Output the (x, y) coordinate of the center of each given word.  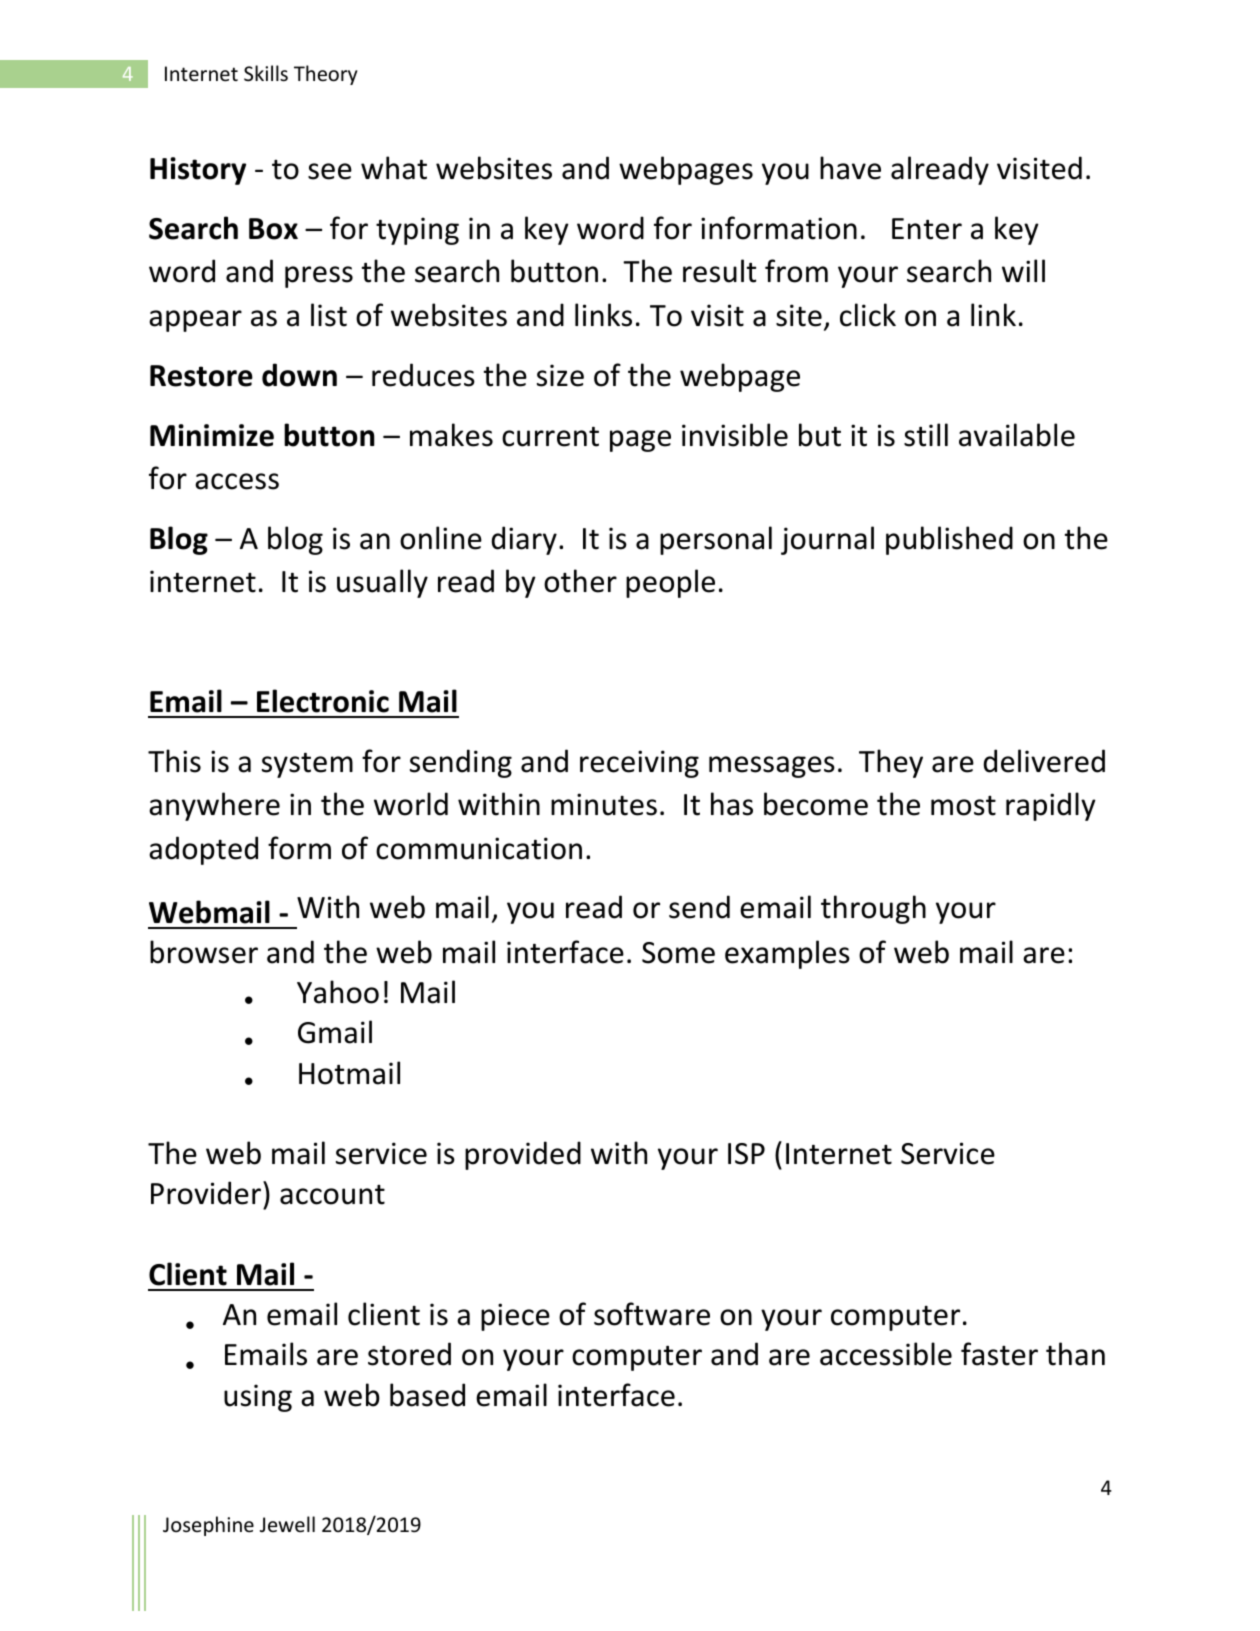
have (850, 168)
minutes (604, 804)
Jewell (287, 1524)
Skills (266, 73)
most (963, 806)
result (719, 271)
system (307, 765)
